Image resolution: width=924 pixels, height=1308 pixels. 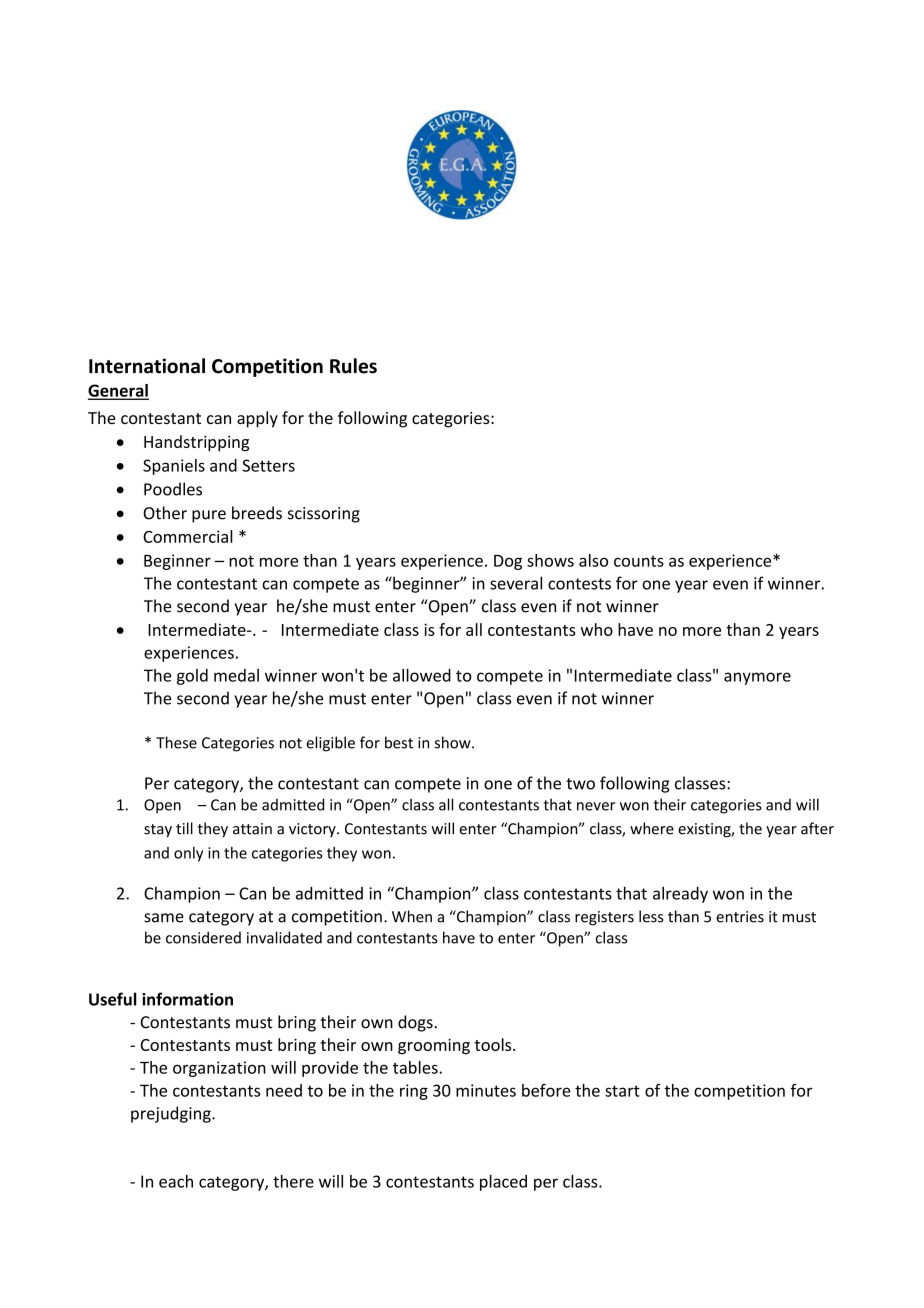 What do you see at coordinates (176, 1181) in the screenshot?
I see `each` at bounding box center [176, 1181].
